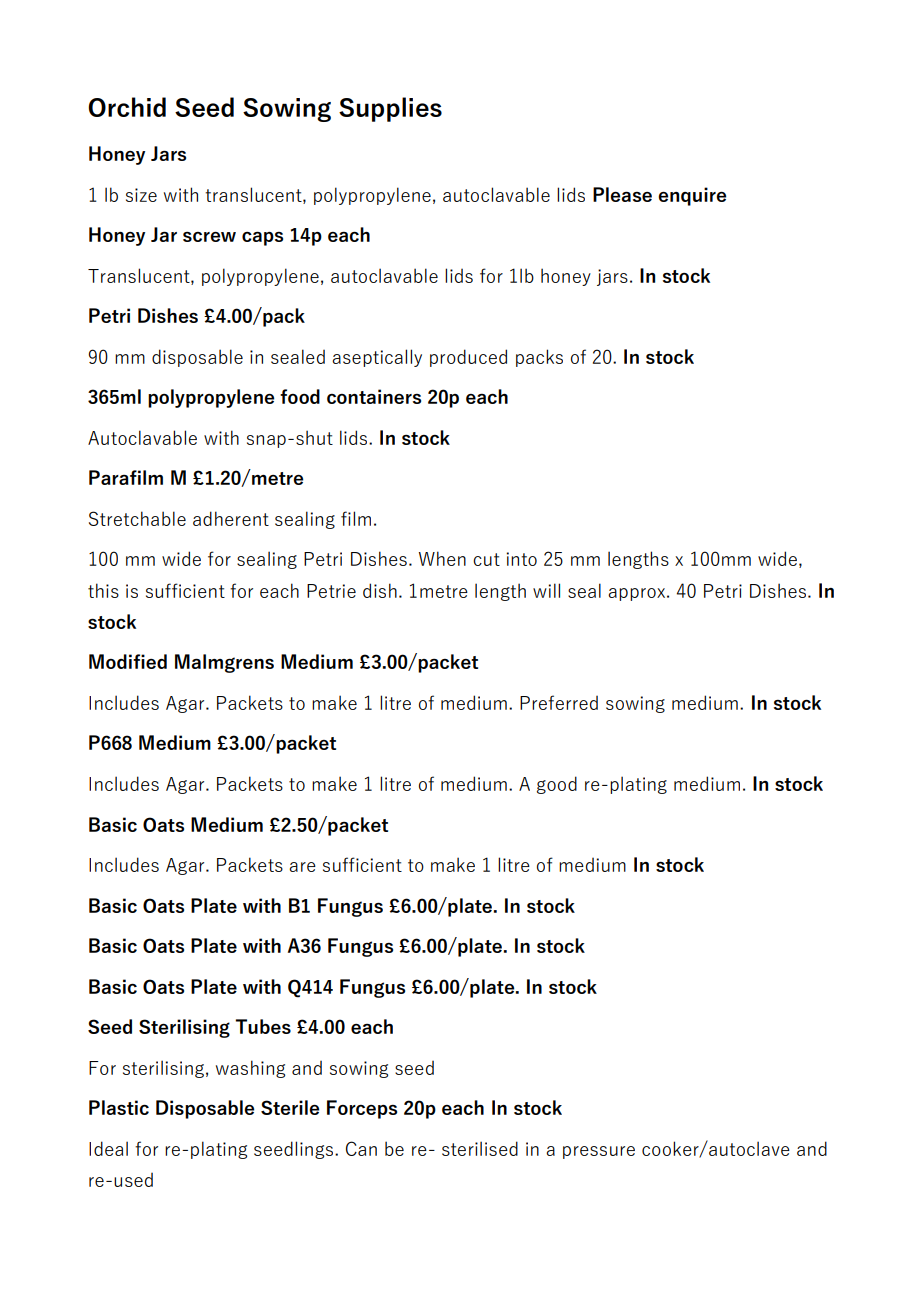 The width and height of the screenshot is (924, 1308). I want to click on Plastic, so click(119, 1107).
